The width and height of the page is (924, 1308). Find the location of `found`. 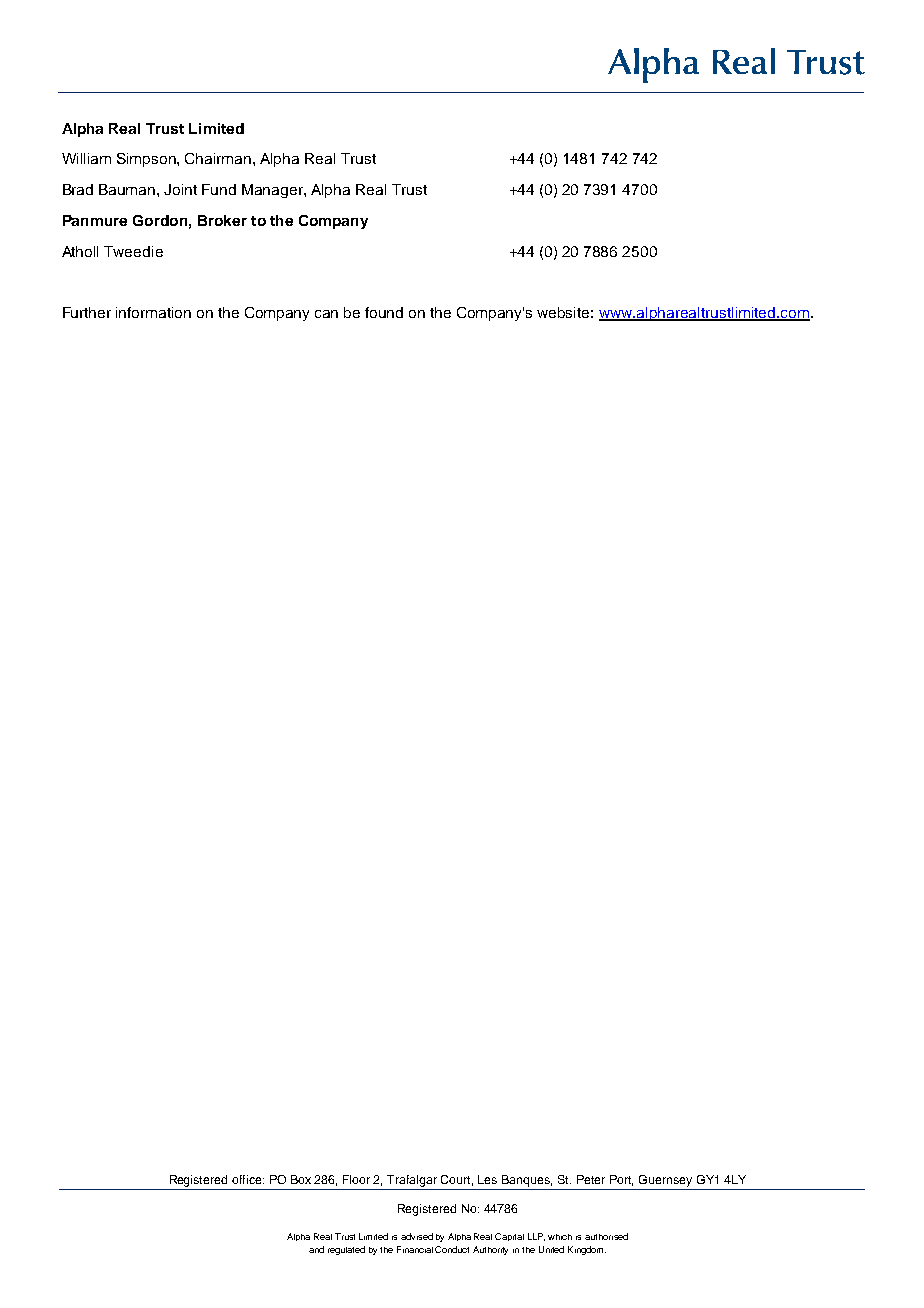

found is located at coordinates (384, 312).
